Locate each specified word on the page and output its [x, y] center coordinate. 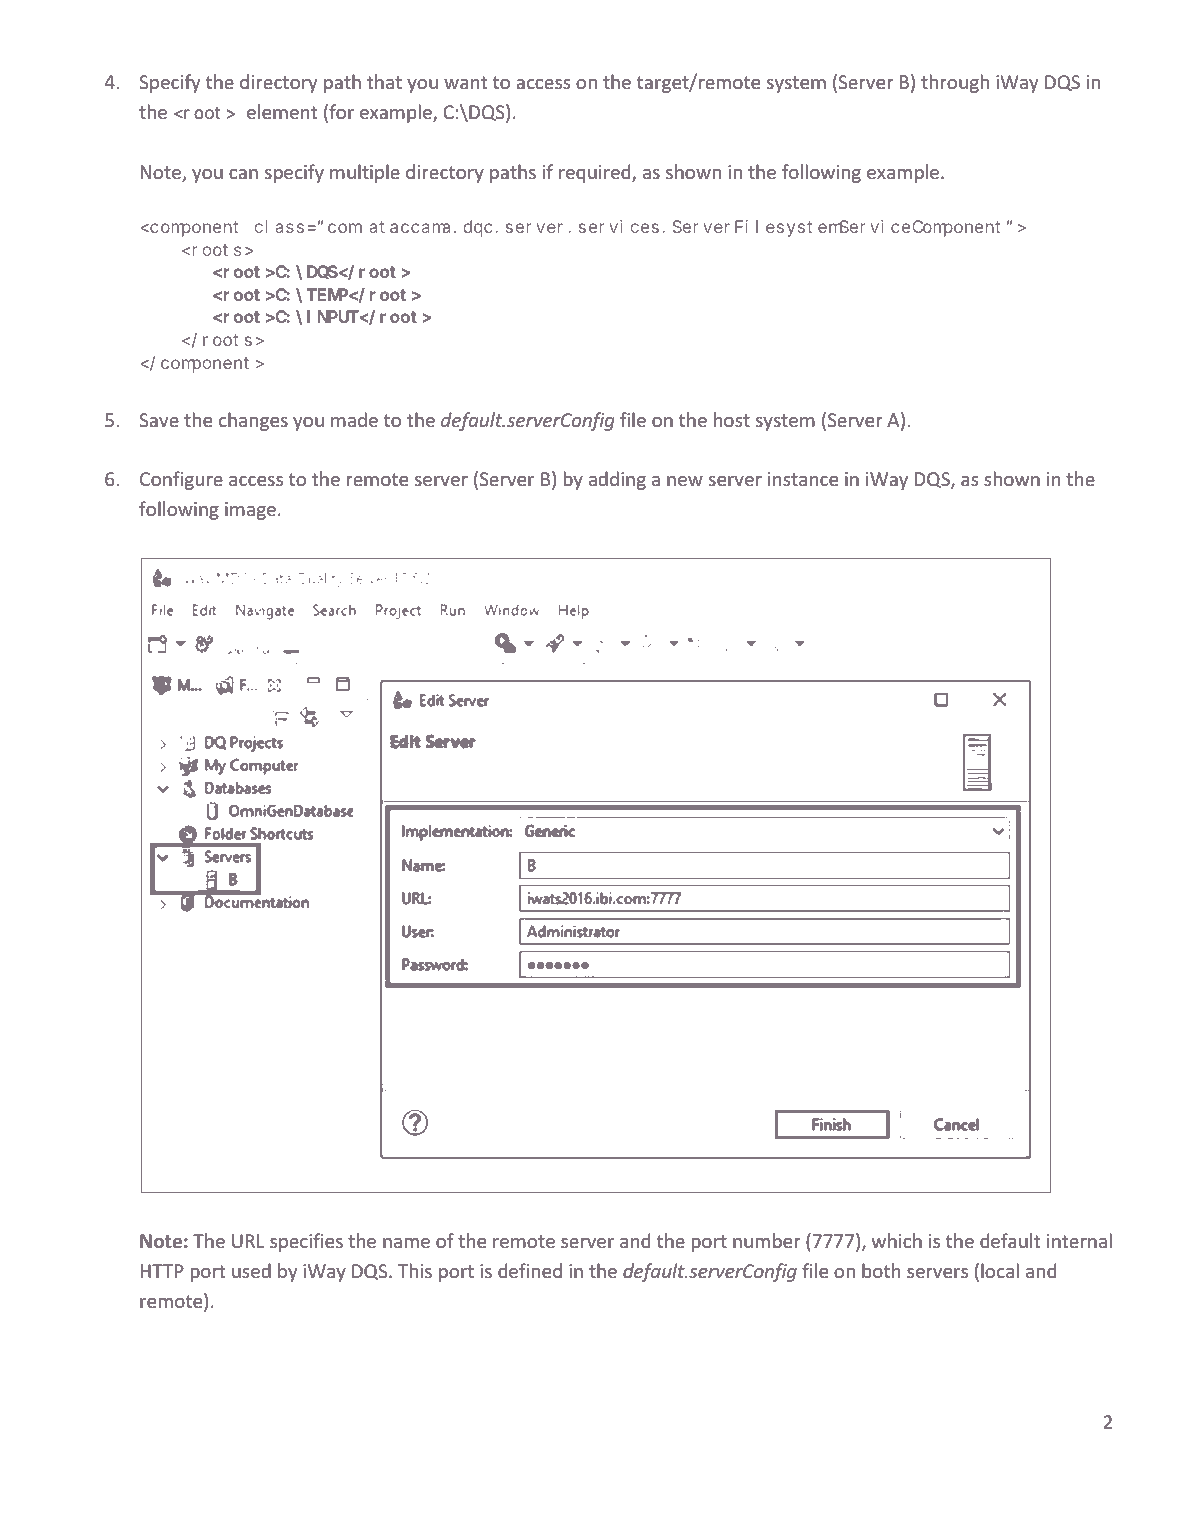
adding [617, 480]
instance [803, 479]
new [685, 481]
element [282, 111]
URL [248, 1241]
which [897, 1240]
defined [530, 1270]
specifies [306, 1242]
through [955, 83]
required [596, 173]
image [250, 511]
